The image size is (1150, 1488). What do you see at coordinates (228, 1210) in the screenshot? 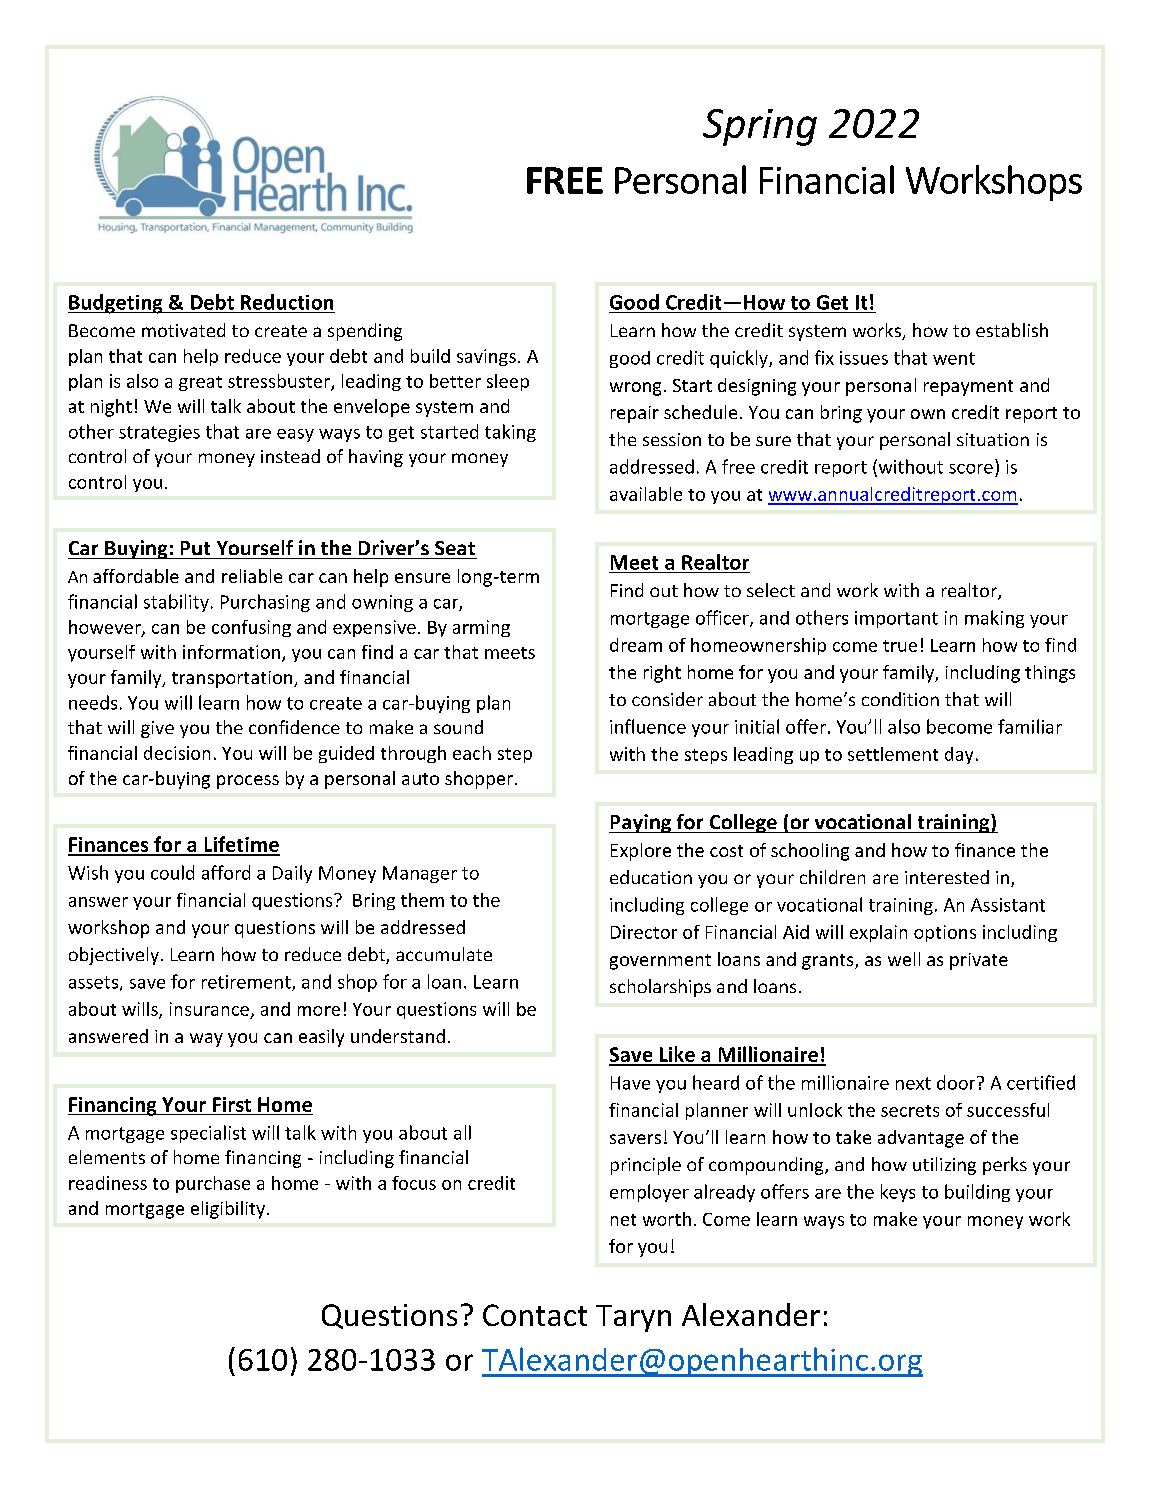
I see `eligibility` at bounding box center [228, 1210].
